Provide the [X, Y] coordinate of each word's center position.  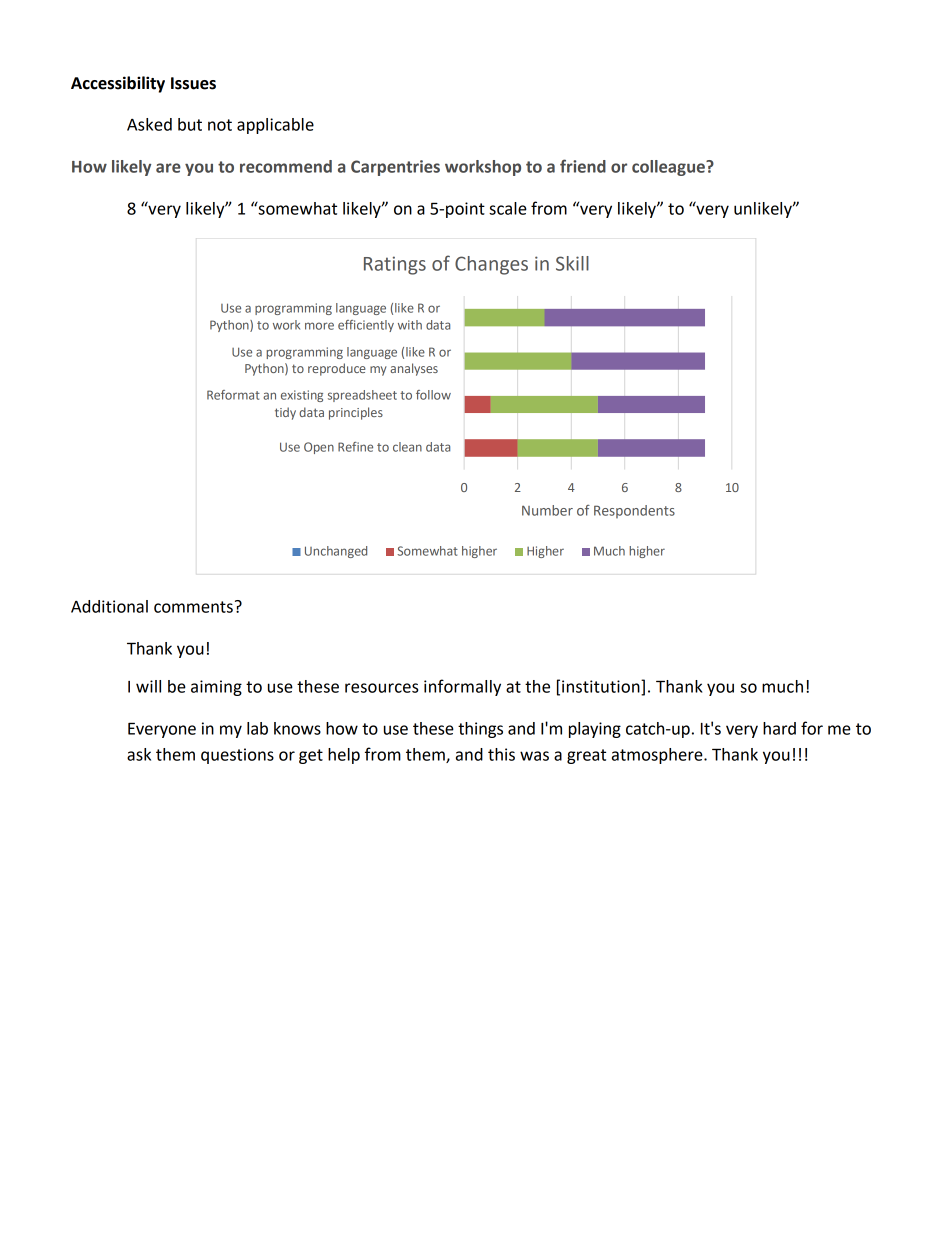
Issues [193, 83]
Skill [572, 263]
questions [237, 756]
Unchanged [336, 552]
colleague [669, 168]
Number [547, 510]
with [410, 325]
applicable [275, 126]
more [319, 326]
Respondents [634, 511]
